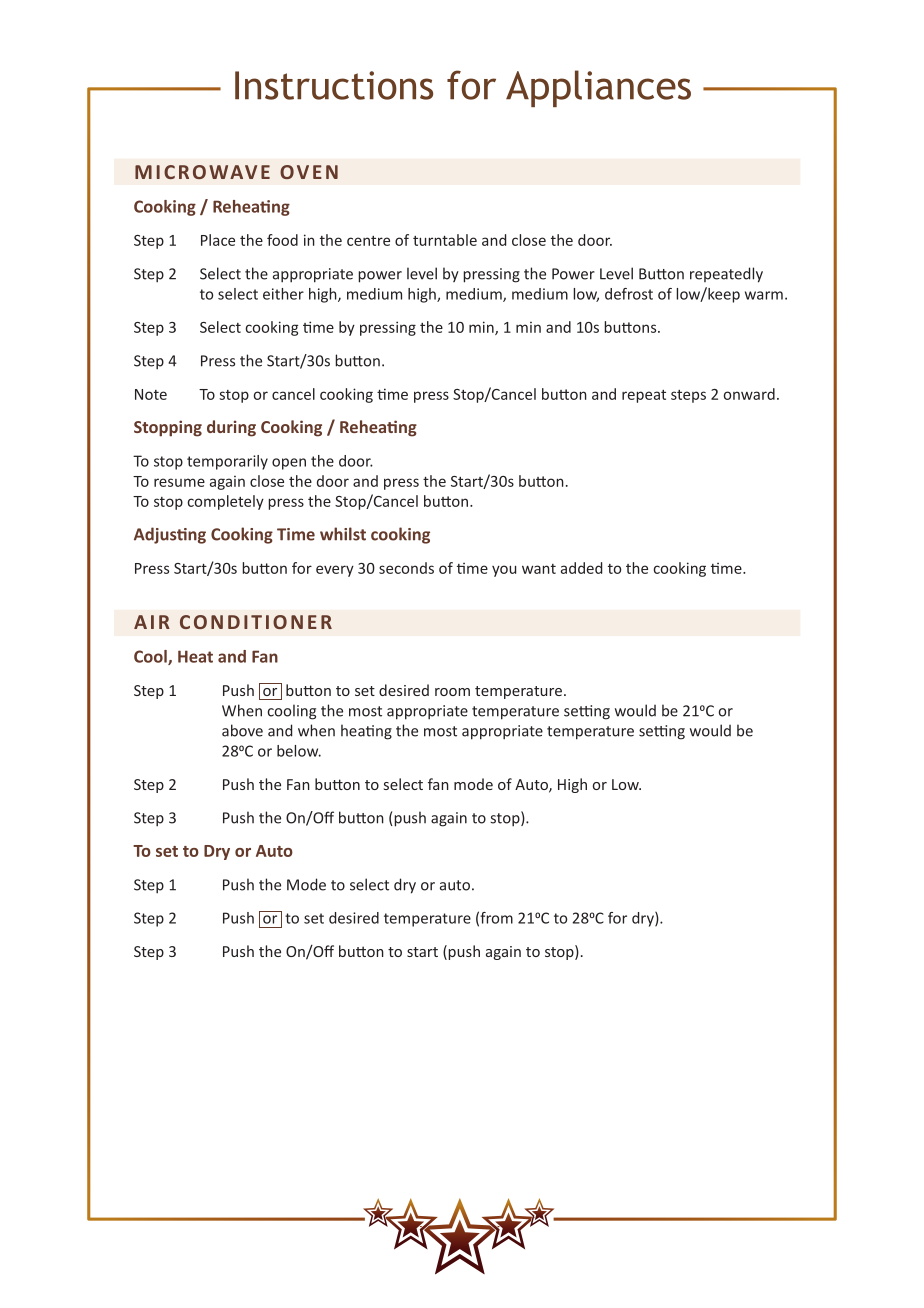 This screenshot has height=1308, width=924. What do you see at coordinates (368, 241) in the screenshot?
I see `centre` at bounding box center [368, 241].
